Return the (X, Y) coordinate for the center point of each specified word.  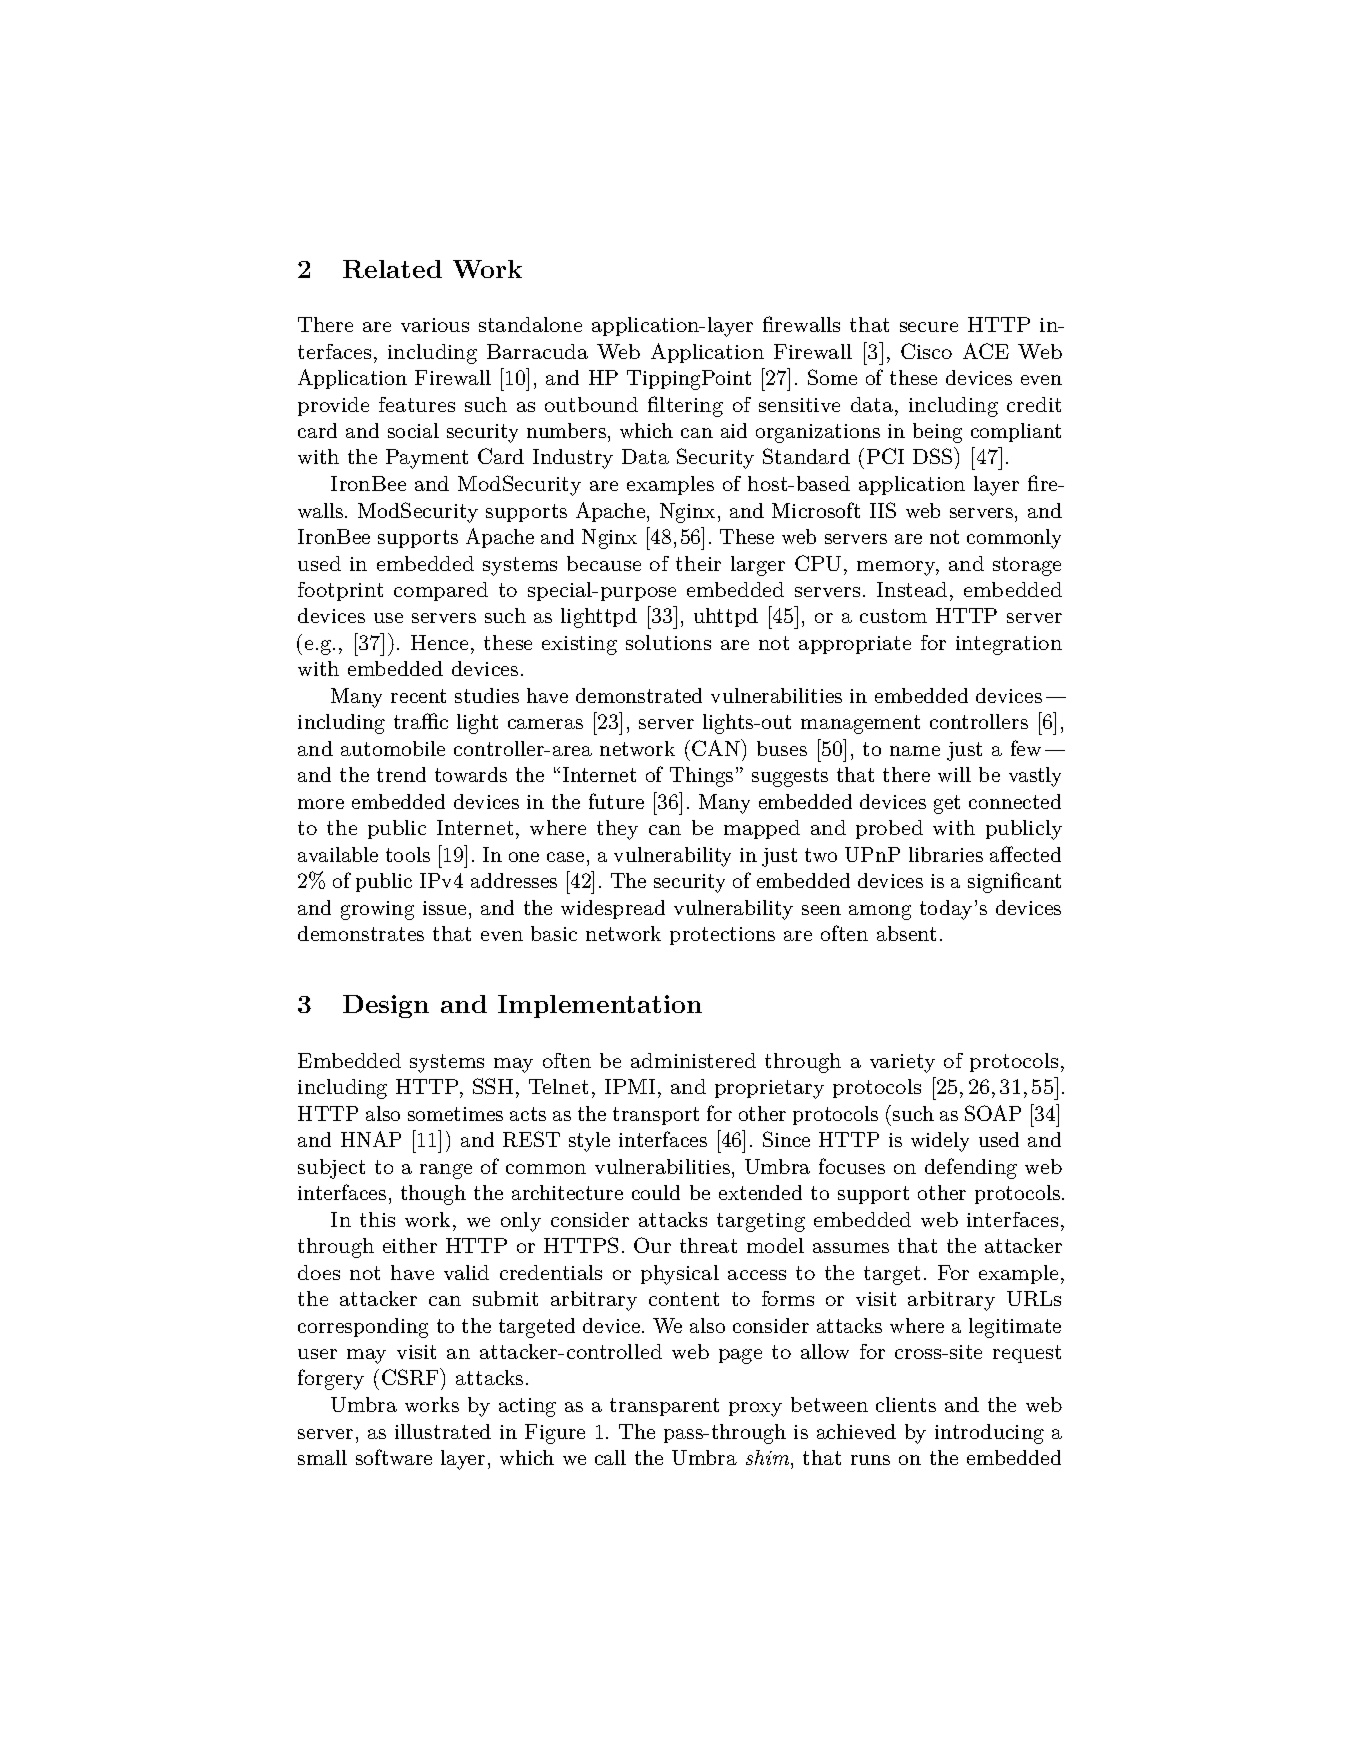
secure (929, 327)
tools (408, 854)
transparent (664, 1407)
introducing (989, 1434)
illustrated (443, 1431)
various (435, 325)
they (617, 830)
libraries (946, 854)
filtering (685, 406)
